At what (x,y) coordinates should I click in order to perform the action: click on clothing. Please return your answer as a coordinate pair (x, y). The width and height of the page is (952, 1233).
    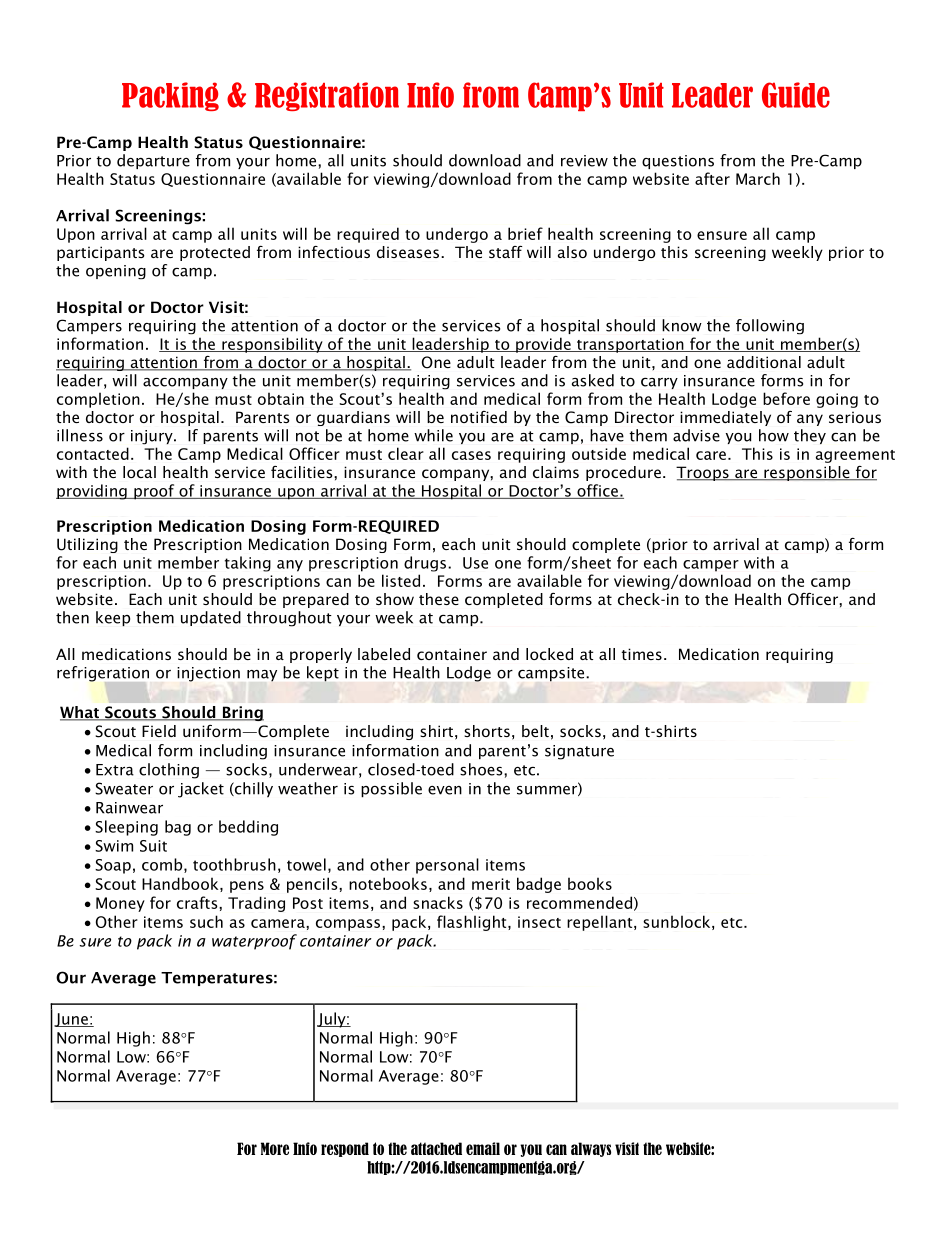
    Looking at the image, I should click on (169, 771).
